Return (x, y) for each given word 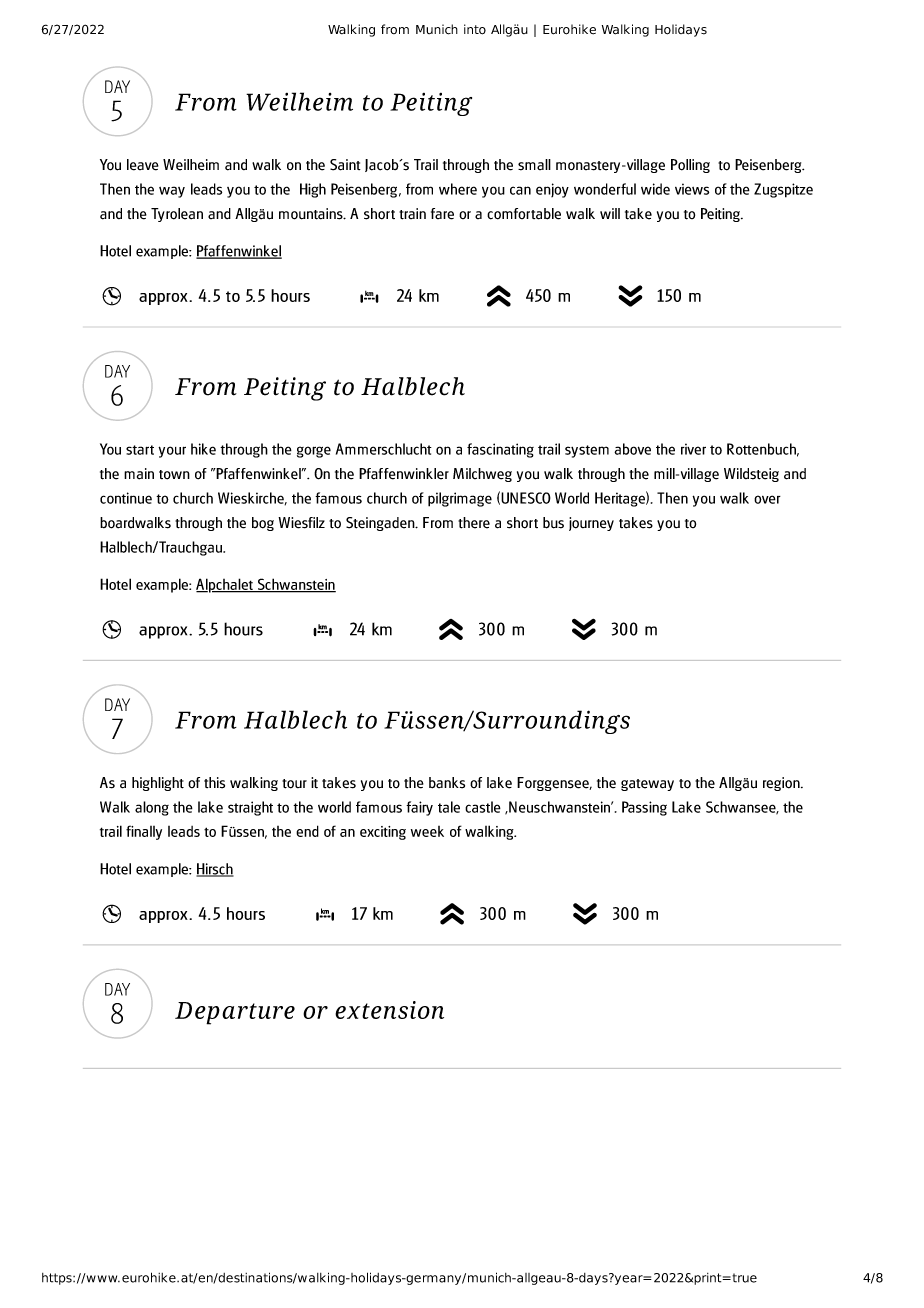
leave (143, 165)
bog (263, 524)
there (474, 523)
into (475, 29)
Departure (235, 1013)
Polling (690, 166)
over (767, 499)
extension (389, 1010)
